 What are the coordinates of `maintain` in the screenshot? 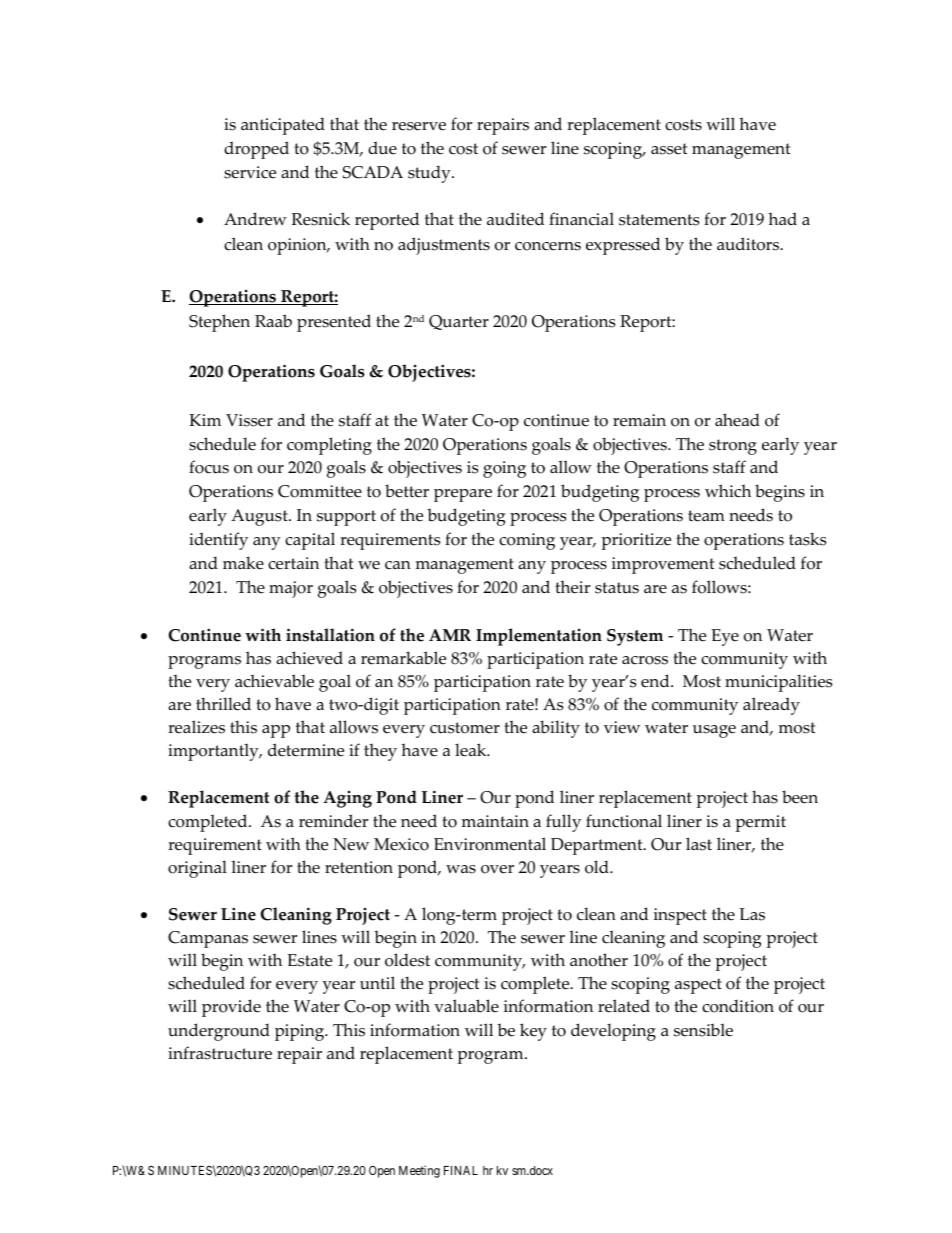 It's located at (495, 821).
